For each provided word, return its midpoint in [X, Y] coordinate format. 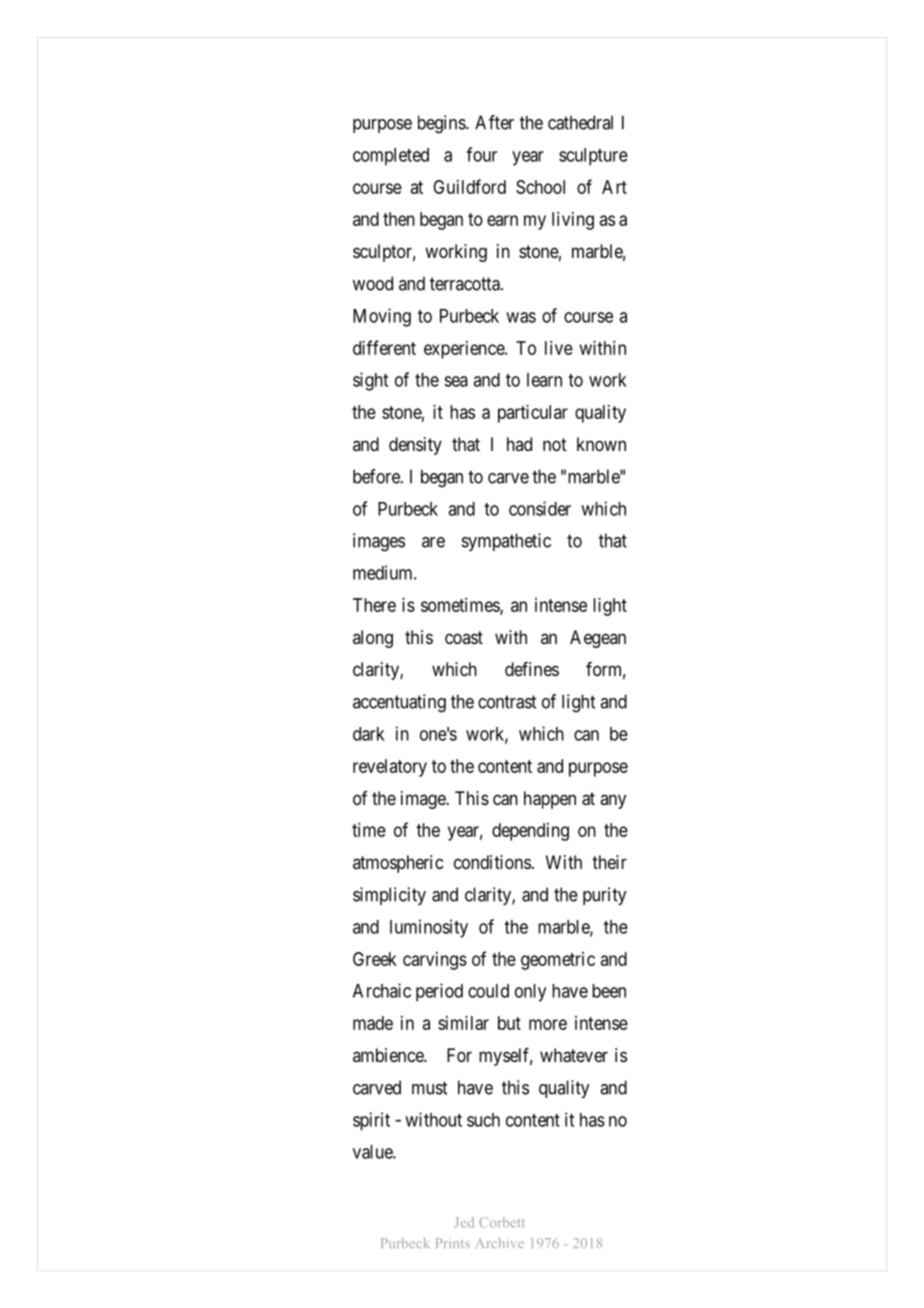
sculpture [593, 157]
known [601, 444]
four [481, 154]
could [488, 991]
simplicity [389, 896]
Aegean [598, 639]
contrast [507, 702]
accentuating [399, 703]
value [373, 1152]
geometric [558, 961]
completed [391, 157]
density [415, 446]
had [519, 444]
